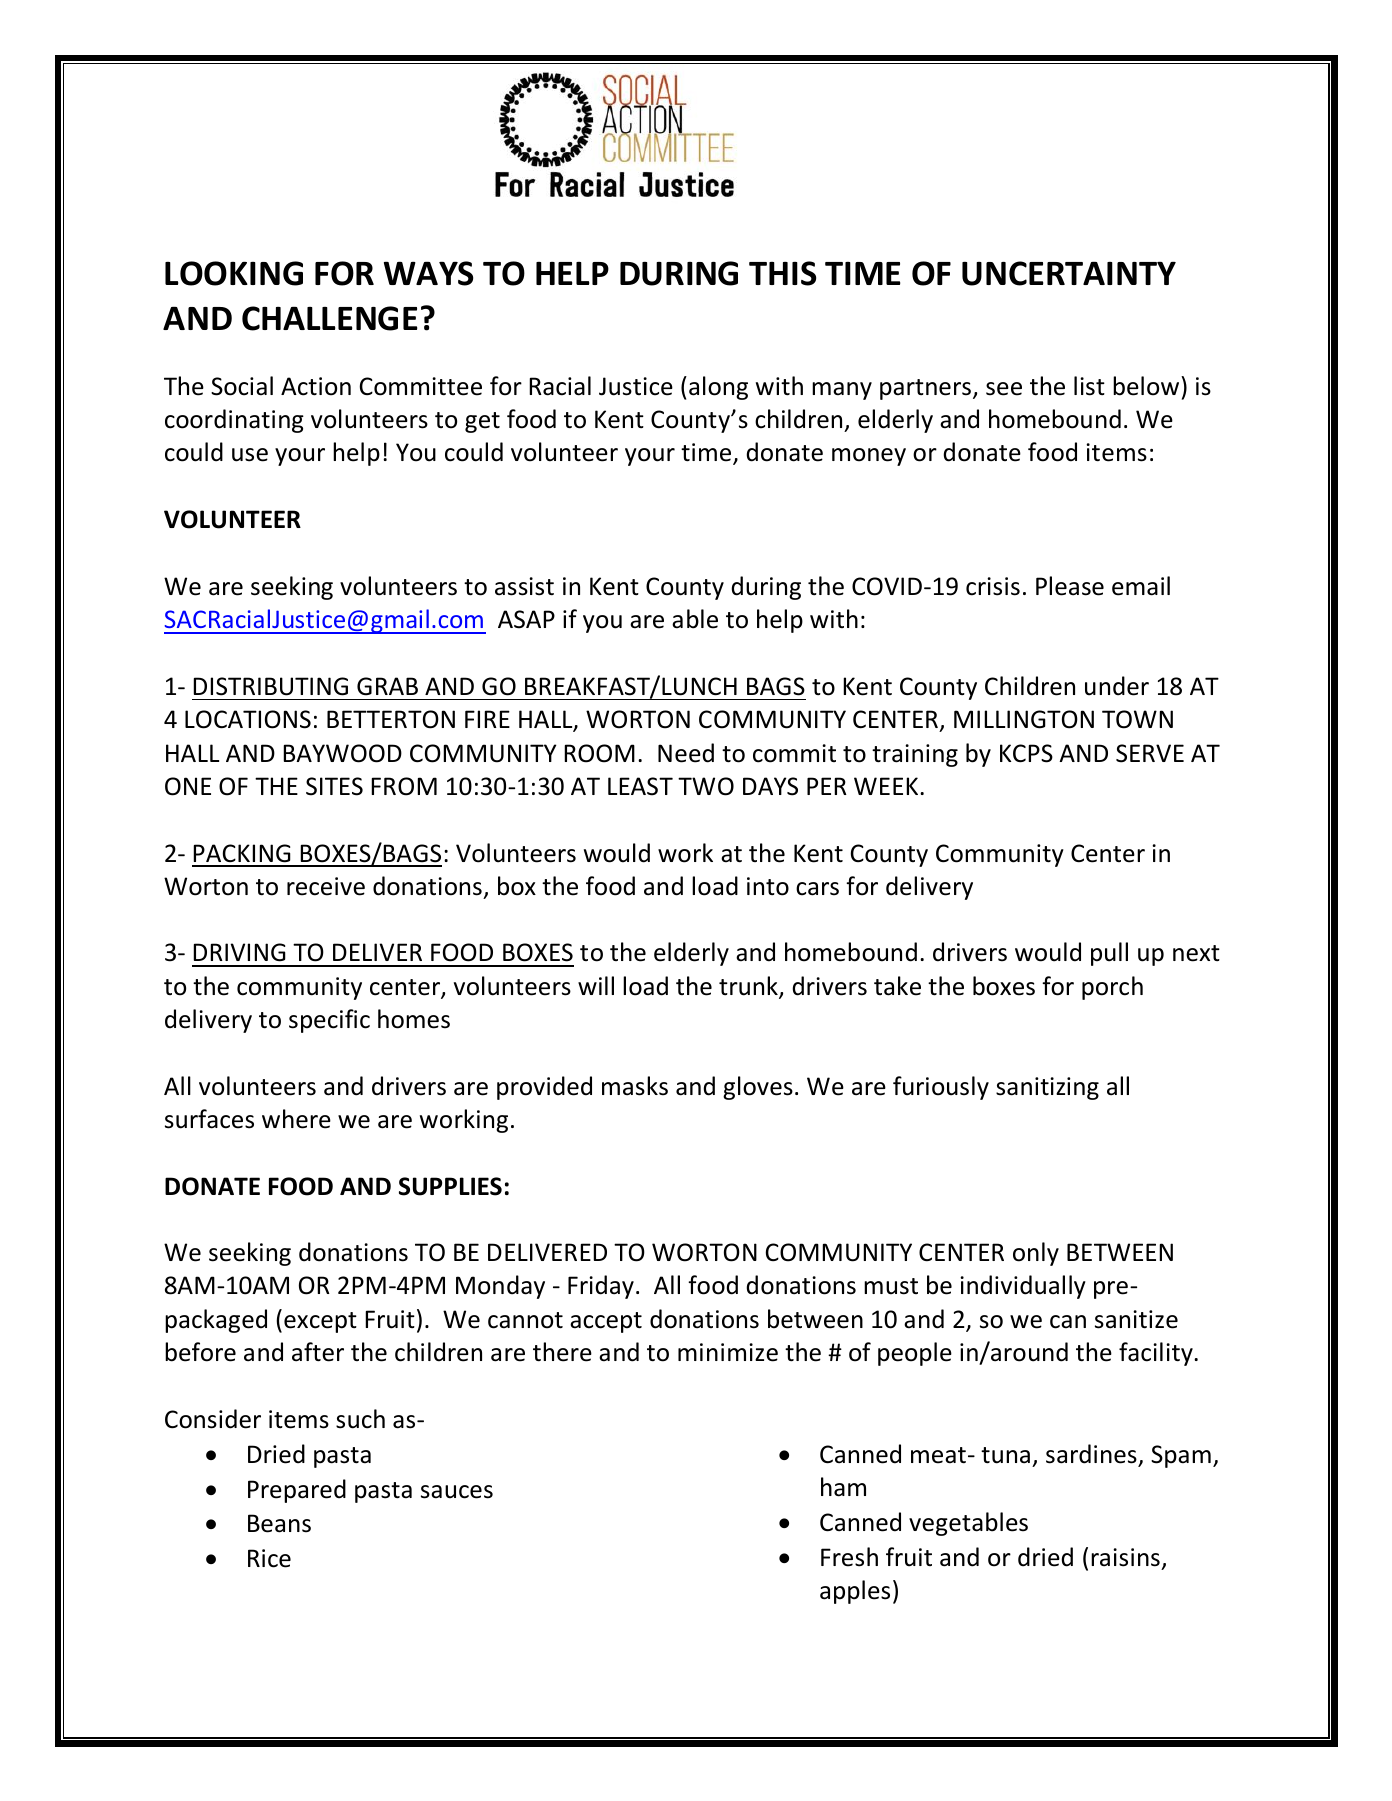 The width and height of the screenshot is (1392, 1801). I want to click on LOOKING, so click(234, 273).
